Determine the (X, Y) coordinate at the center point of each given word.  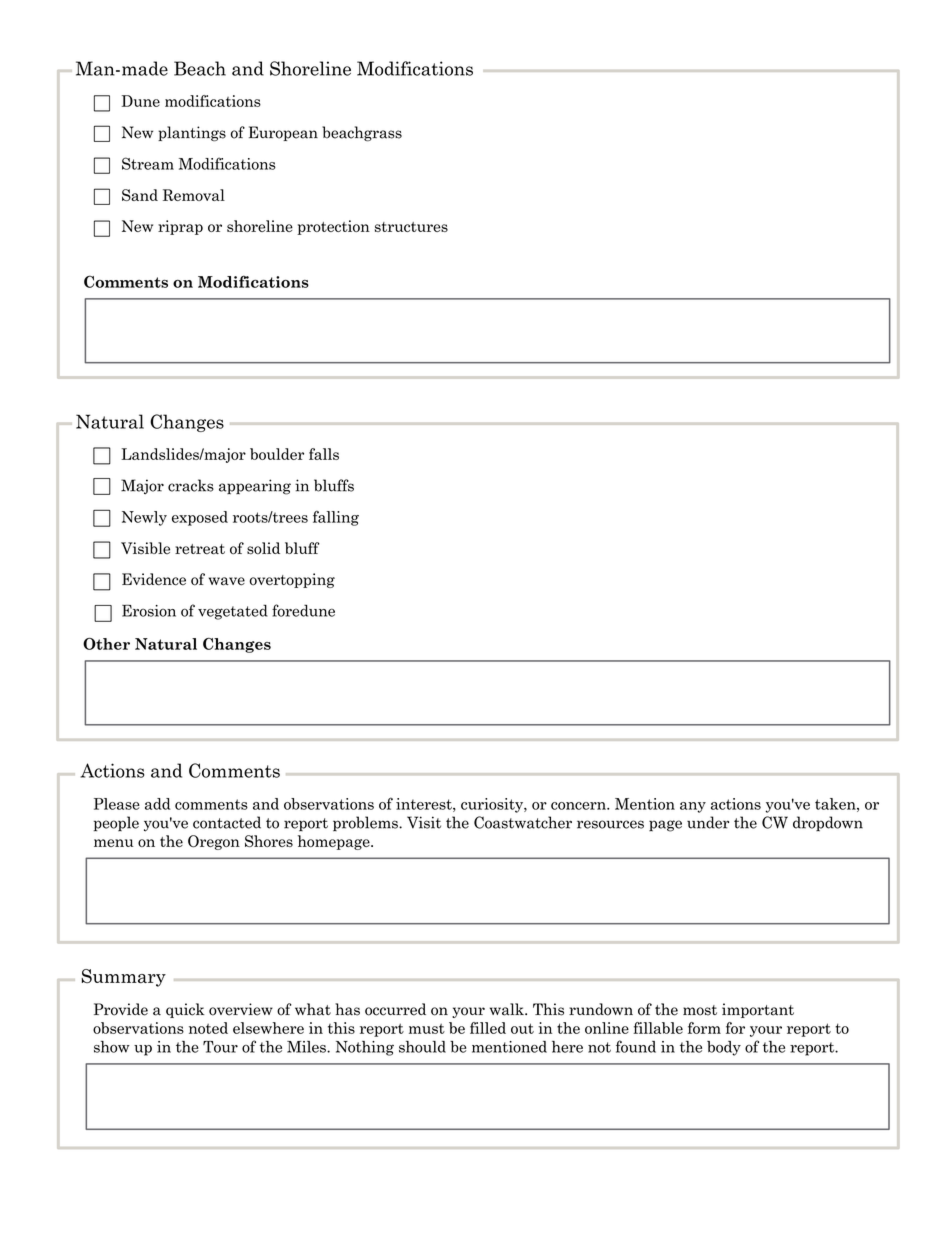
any (693, 807)
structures (411, 227)
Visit (424, 822)
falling (336, 518)
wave (227, 581)
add (158, 804)
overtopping (292, 580)
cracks (191, 485)
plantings (192, 134)
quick (185, 1010)
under (708, 822)
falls (324, 454)
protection (333, 227)
